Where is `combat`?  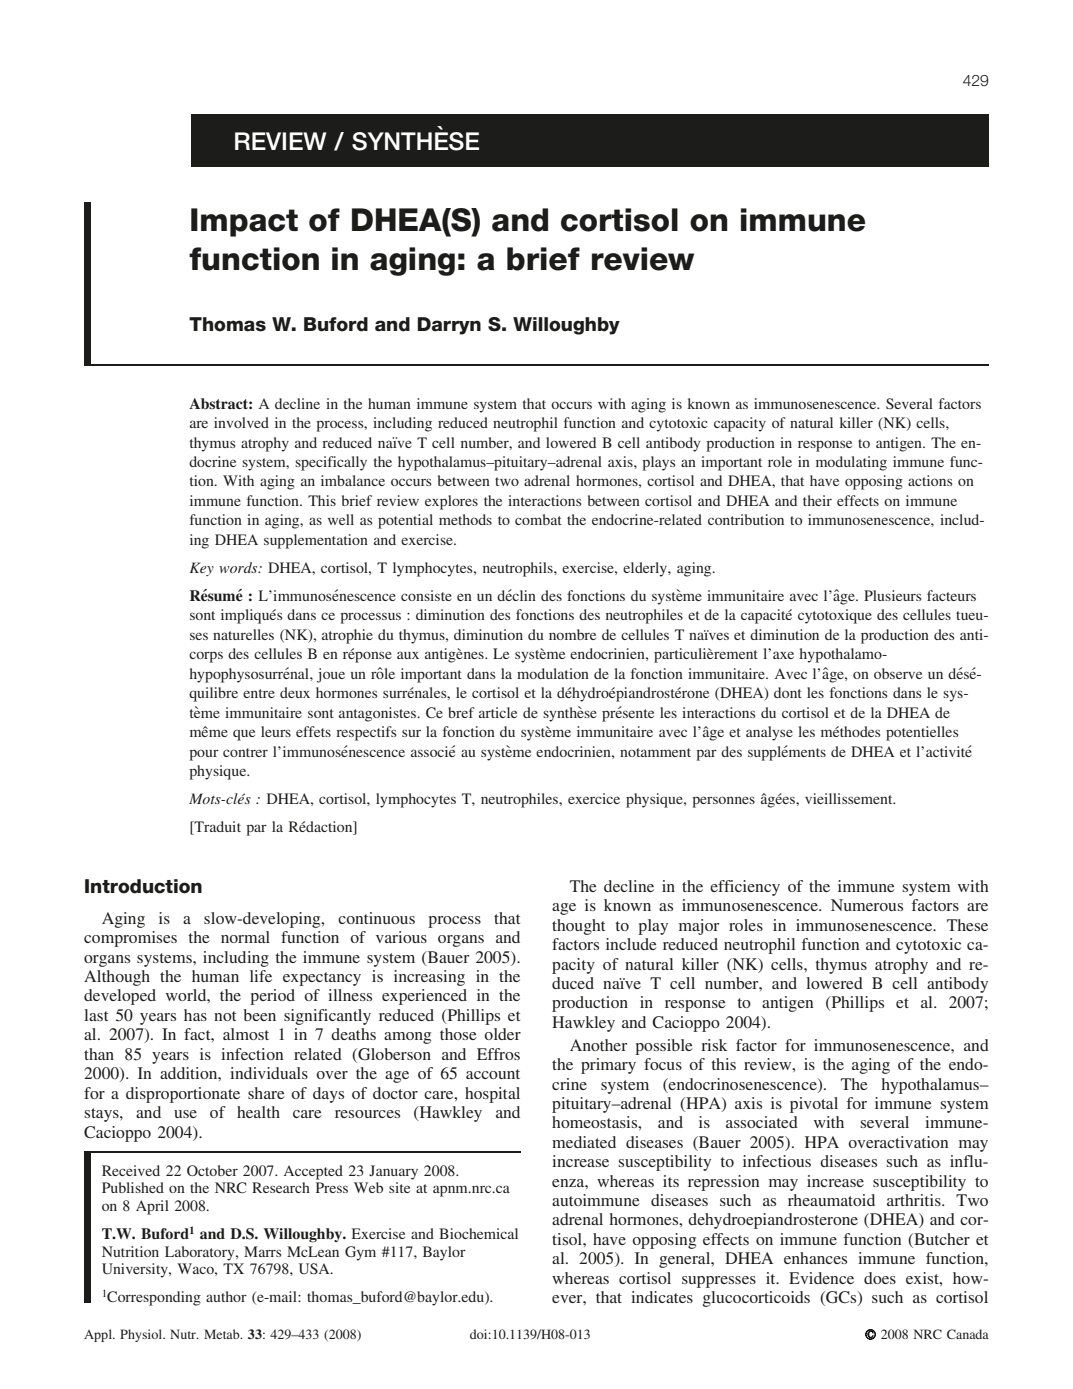
combat is located at coordinates (538, 519).
